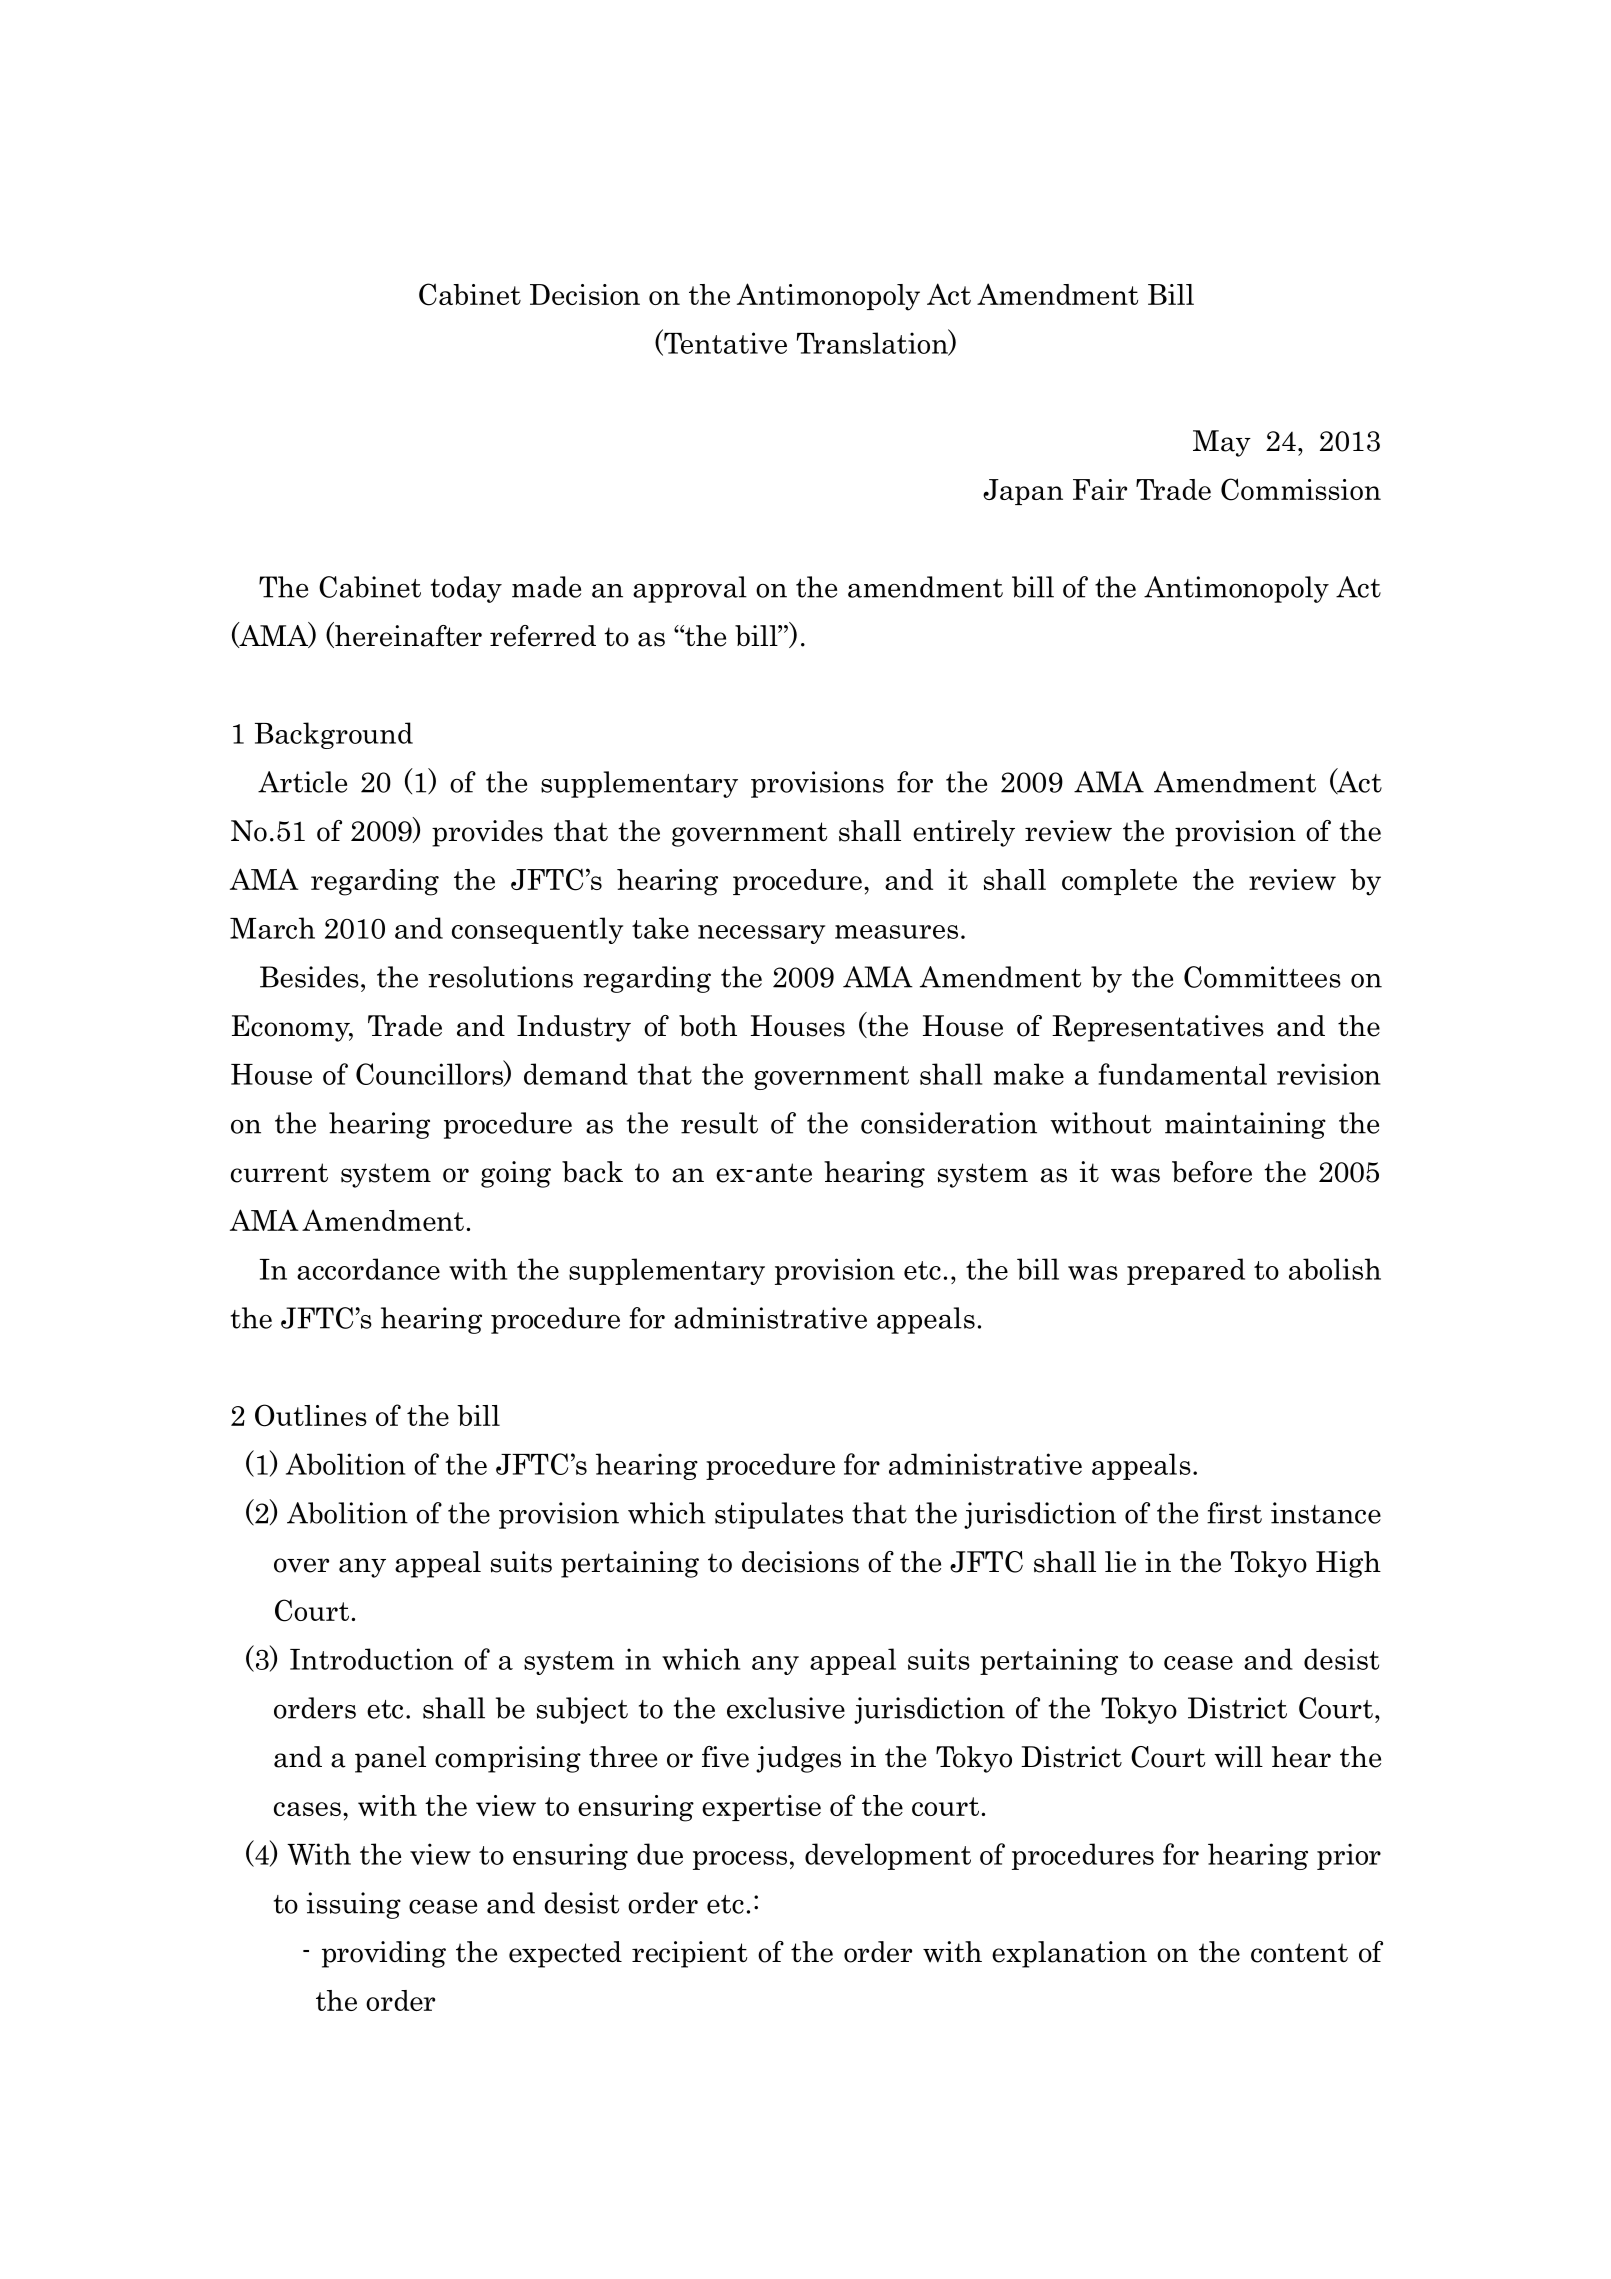 The image size is (1611, 2279). Describe the element at coordinates (353, 1905) in the screenshot. I see `issuing` at that location.
